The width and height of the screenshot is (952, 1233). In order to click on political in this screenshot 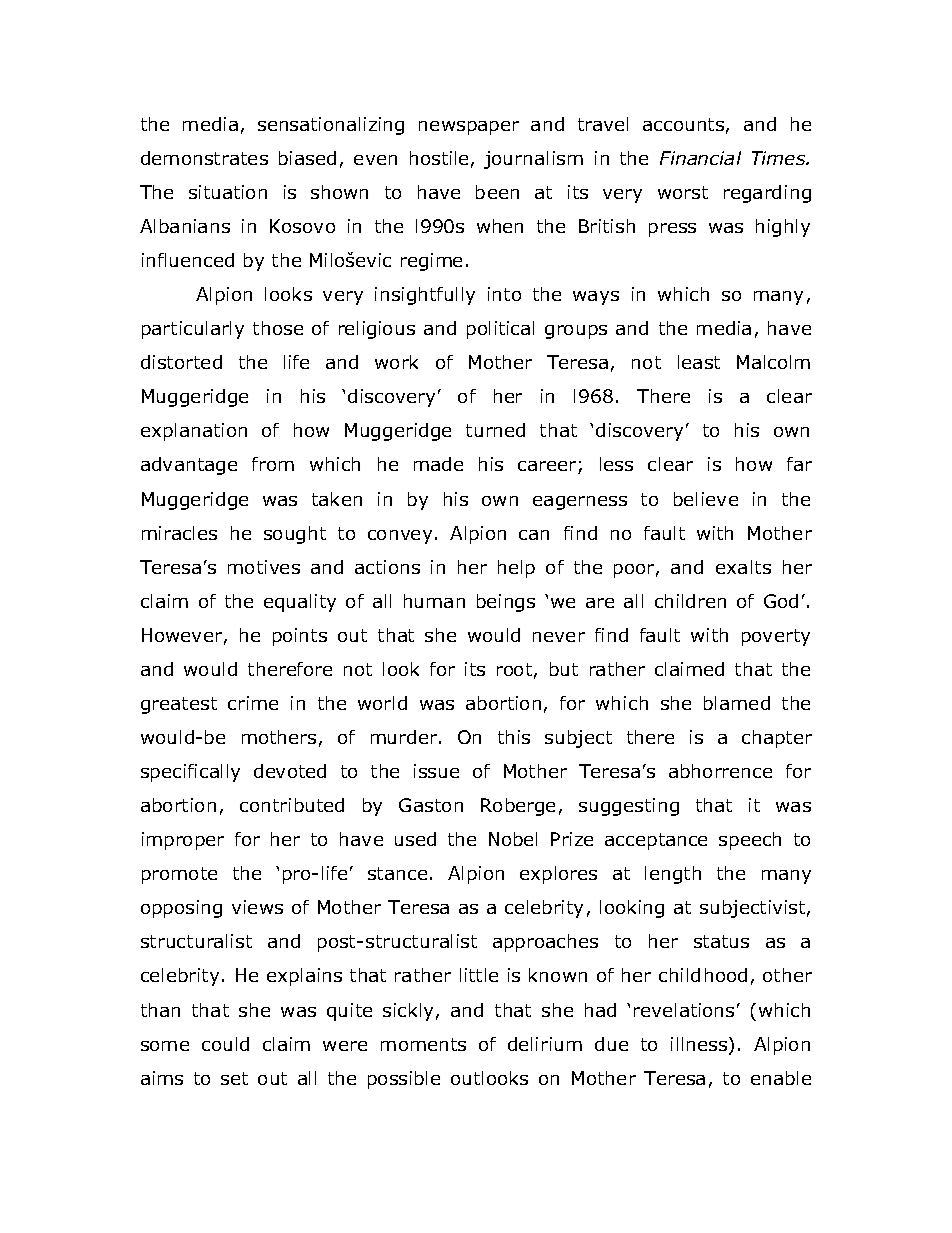, I will do `click(500, 330)`.
